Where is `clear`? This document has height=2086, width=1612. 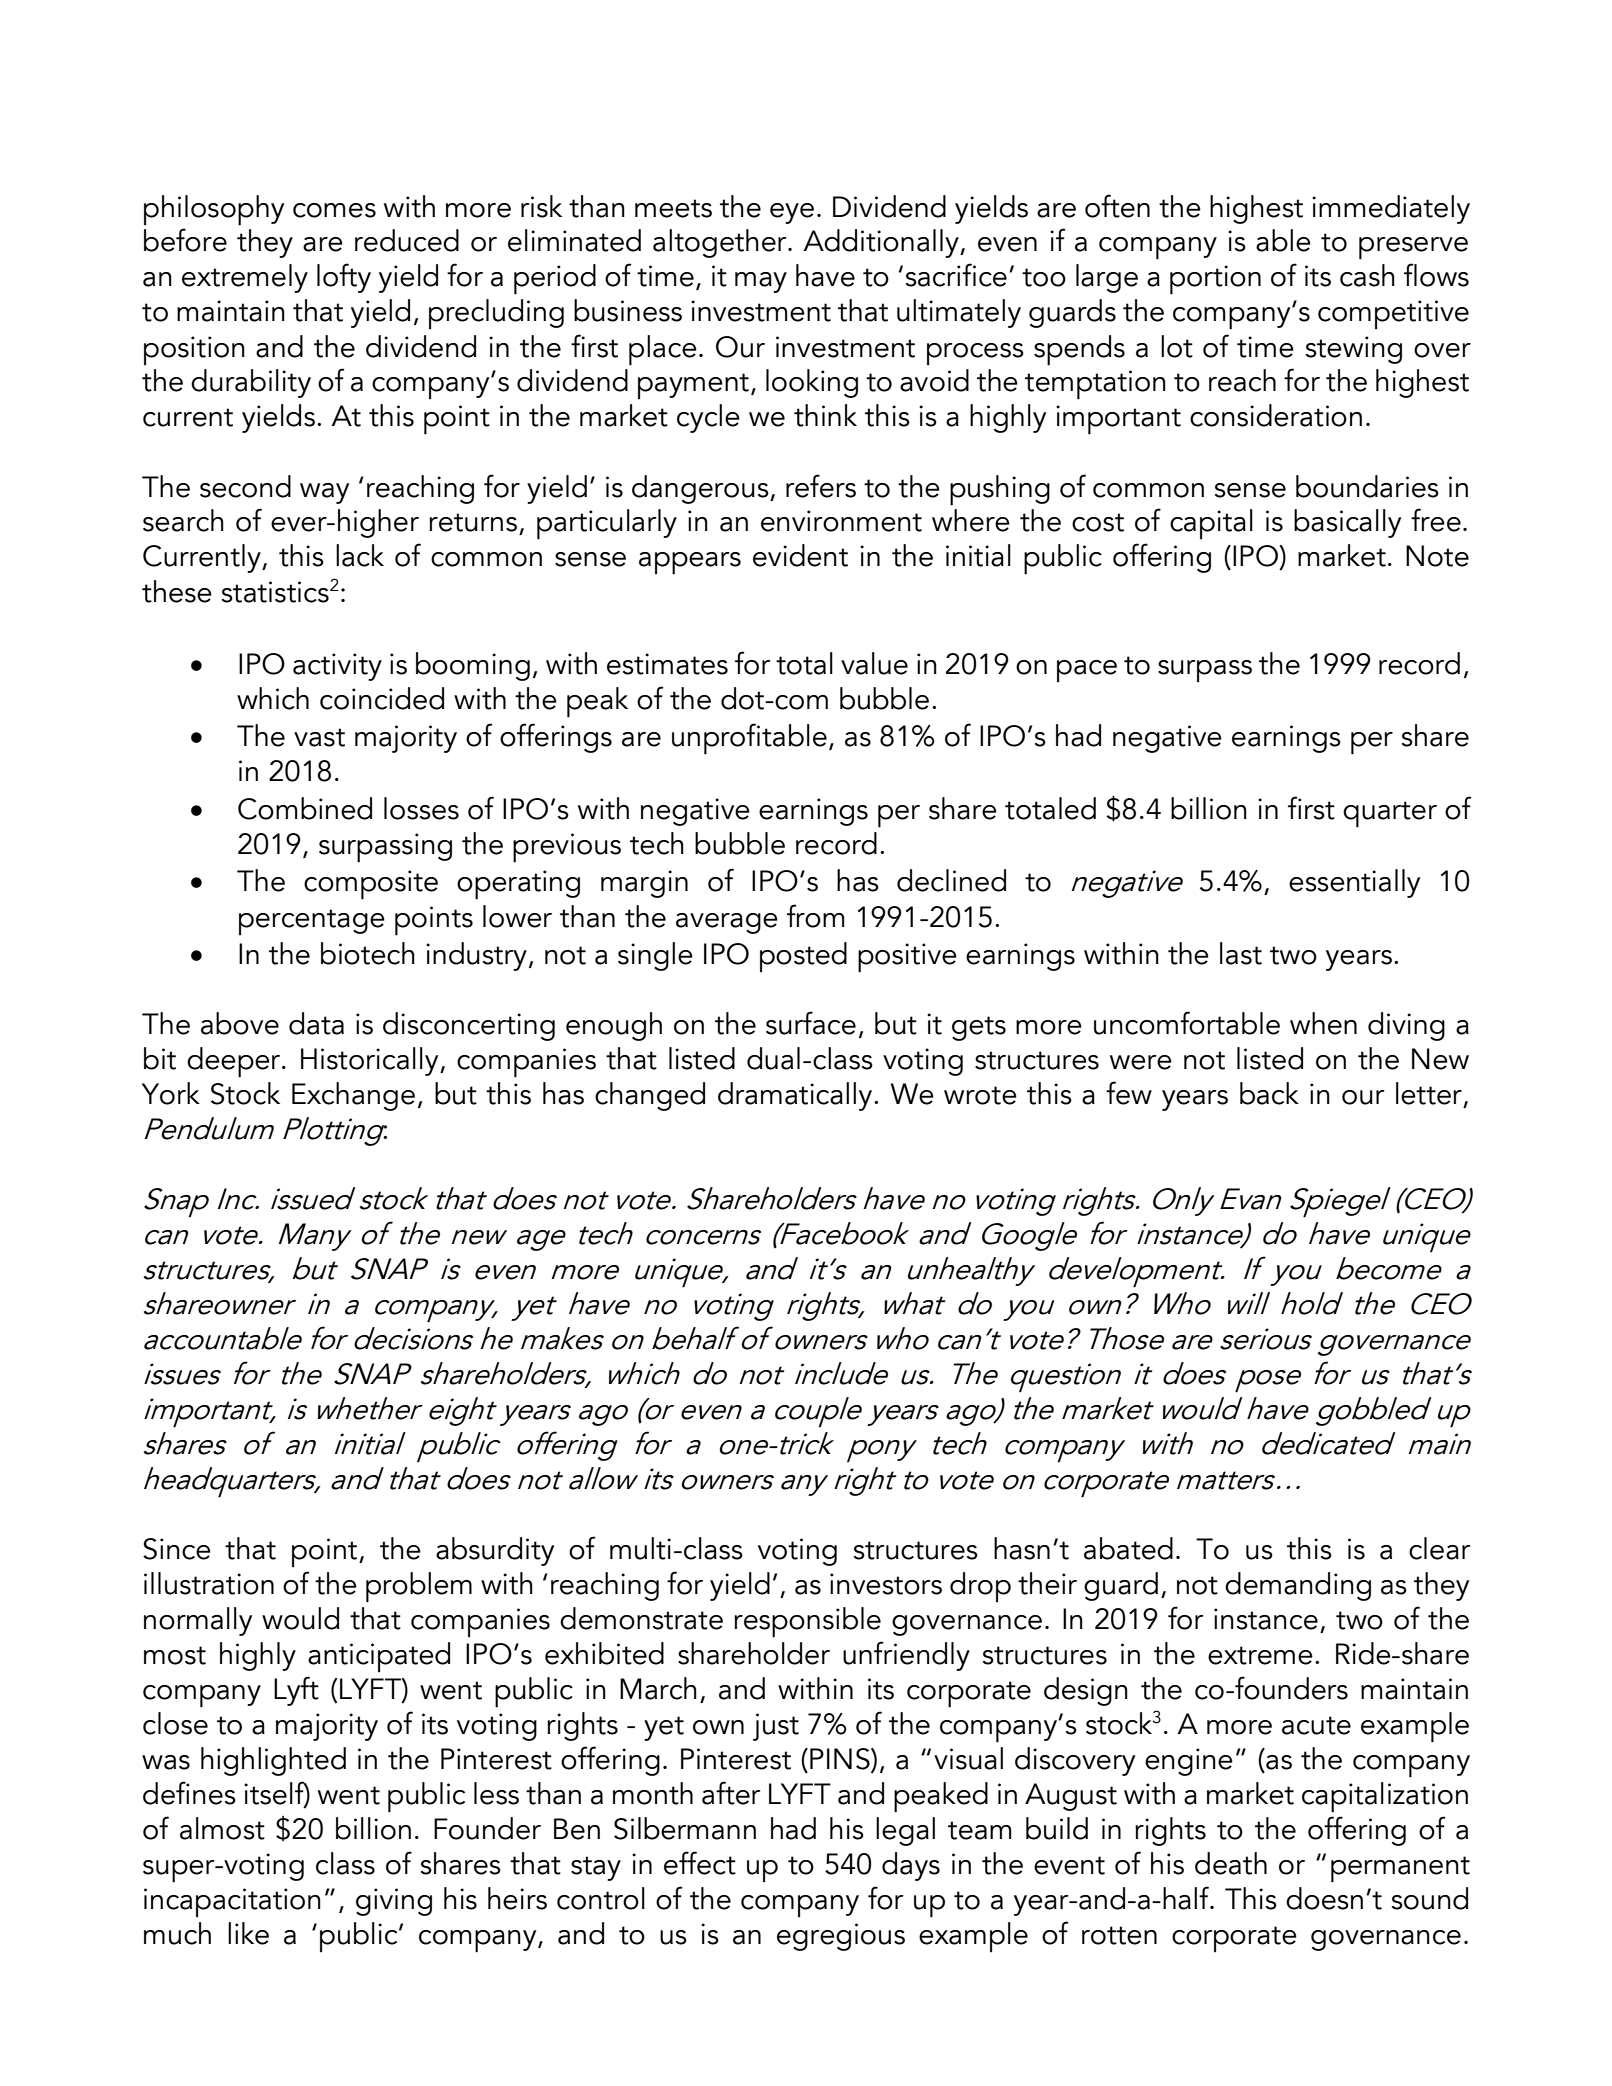 clear is located at coordinates (1440, 1548).
